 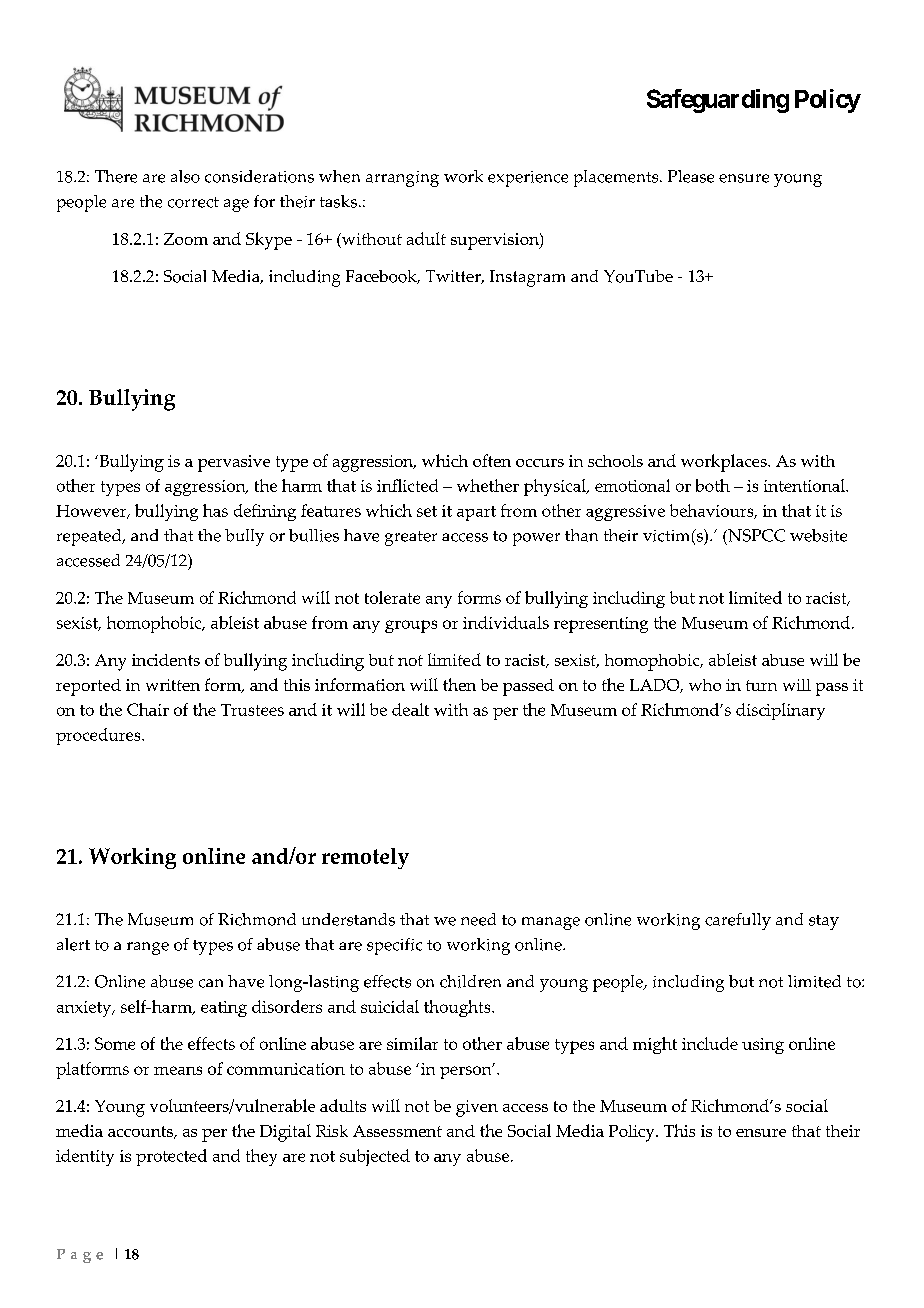 I want to click on procedures, so click(x=99, y=736).
